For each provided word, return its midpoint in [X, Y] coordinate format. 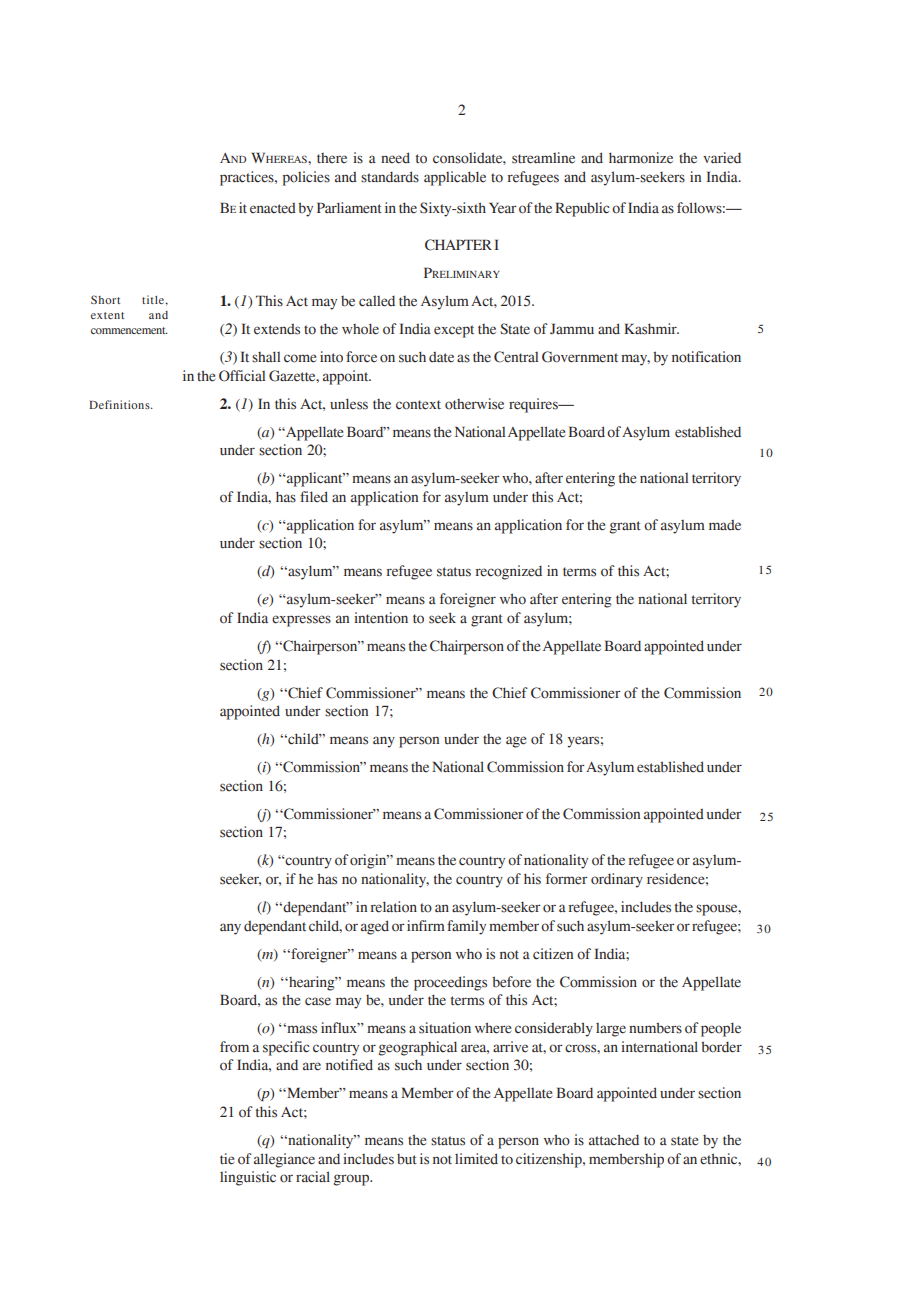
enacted [273, 208]
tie [227, 1159]
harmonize [641, 158]
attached [614, 1140]
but [407, 1159]
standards [390, 177]
